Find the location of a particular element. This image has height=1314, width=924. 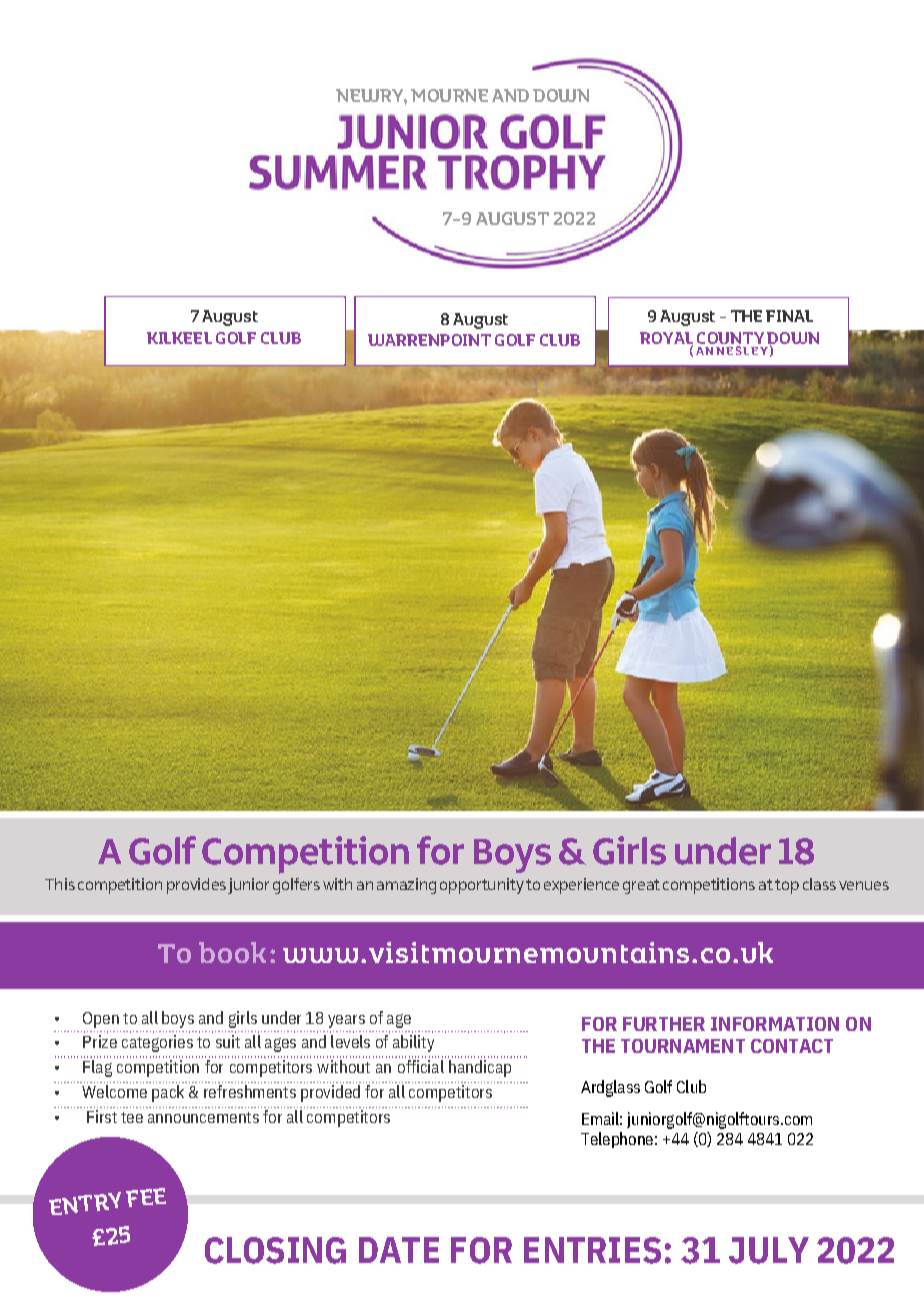

COUNTY is located at coordinates (730, 338).
